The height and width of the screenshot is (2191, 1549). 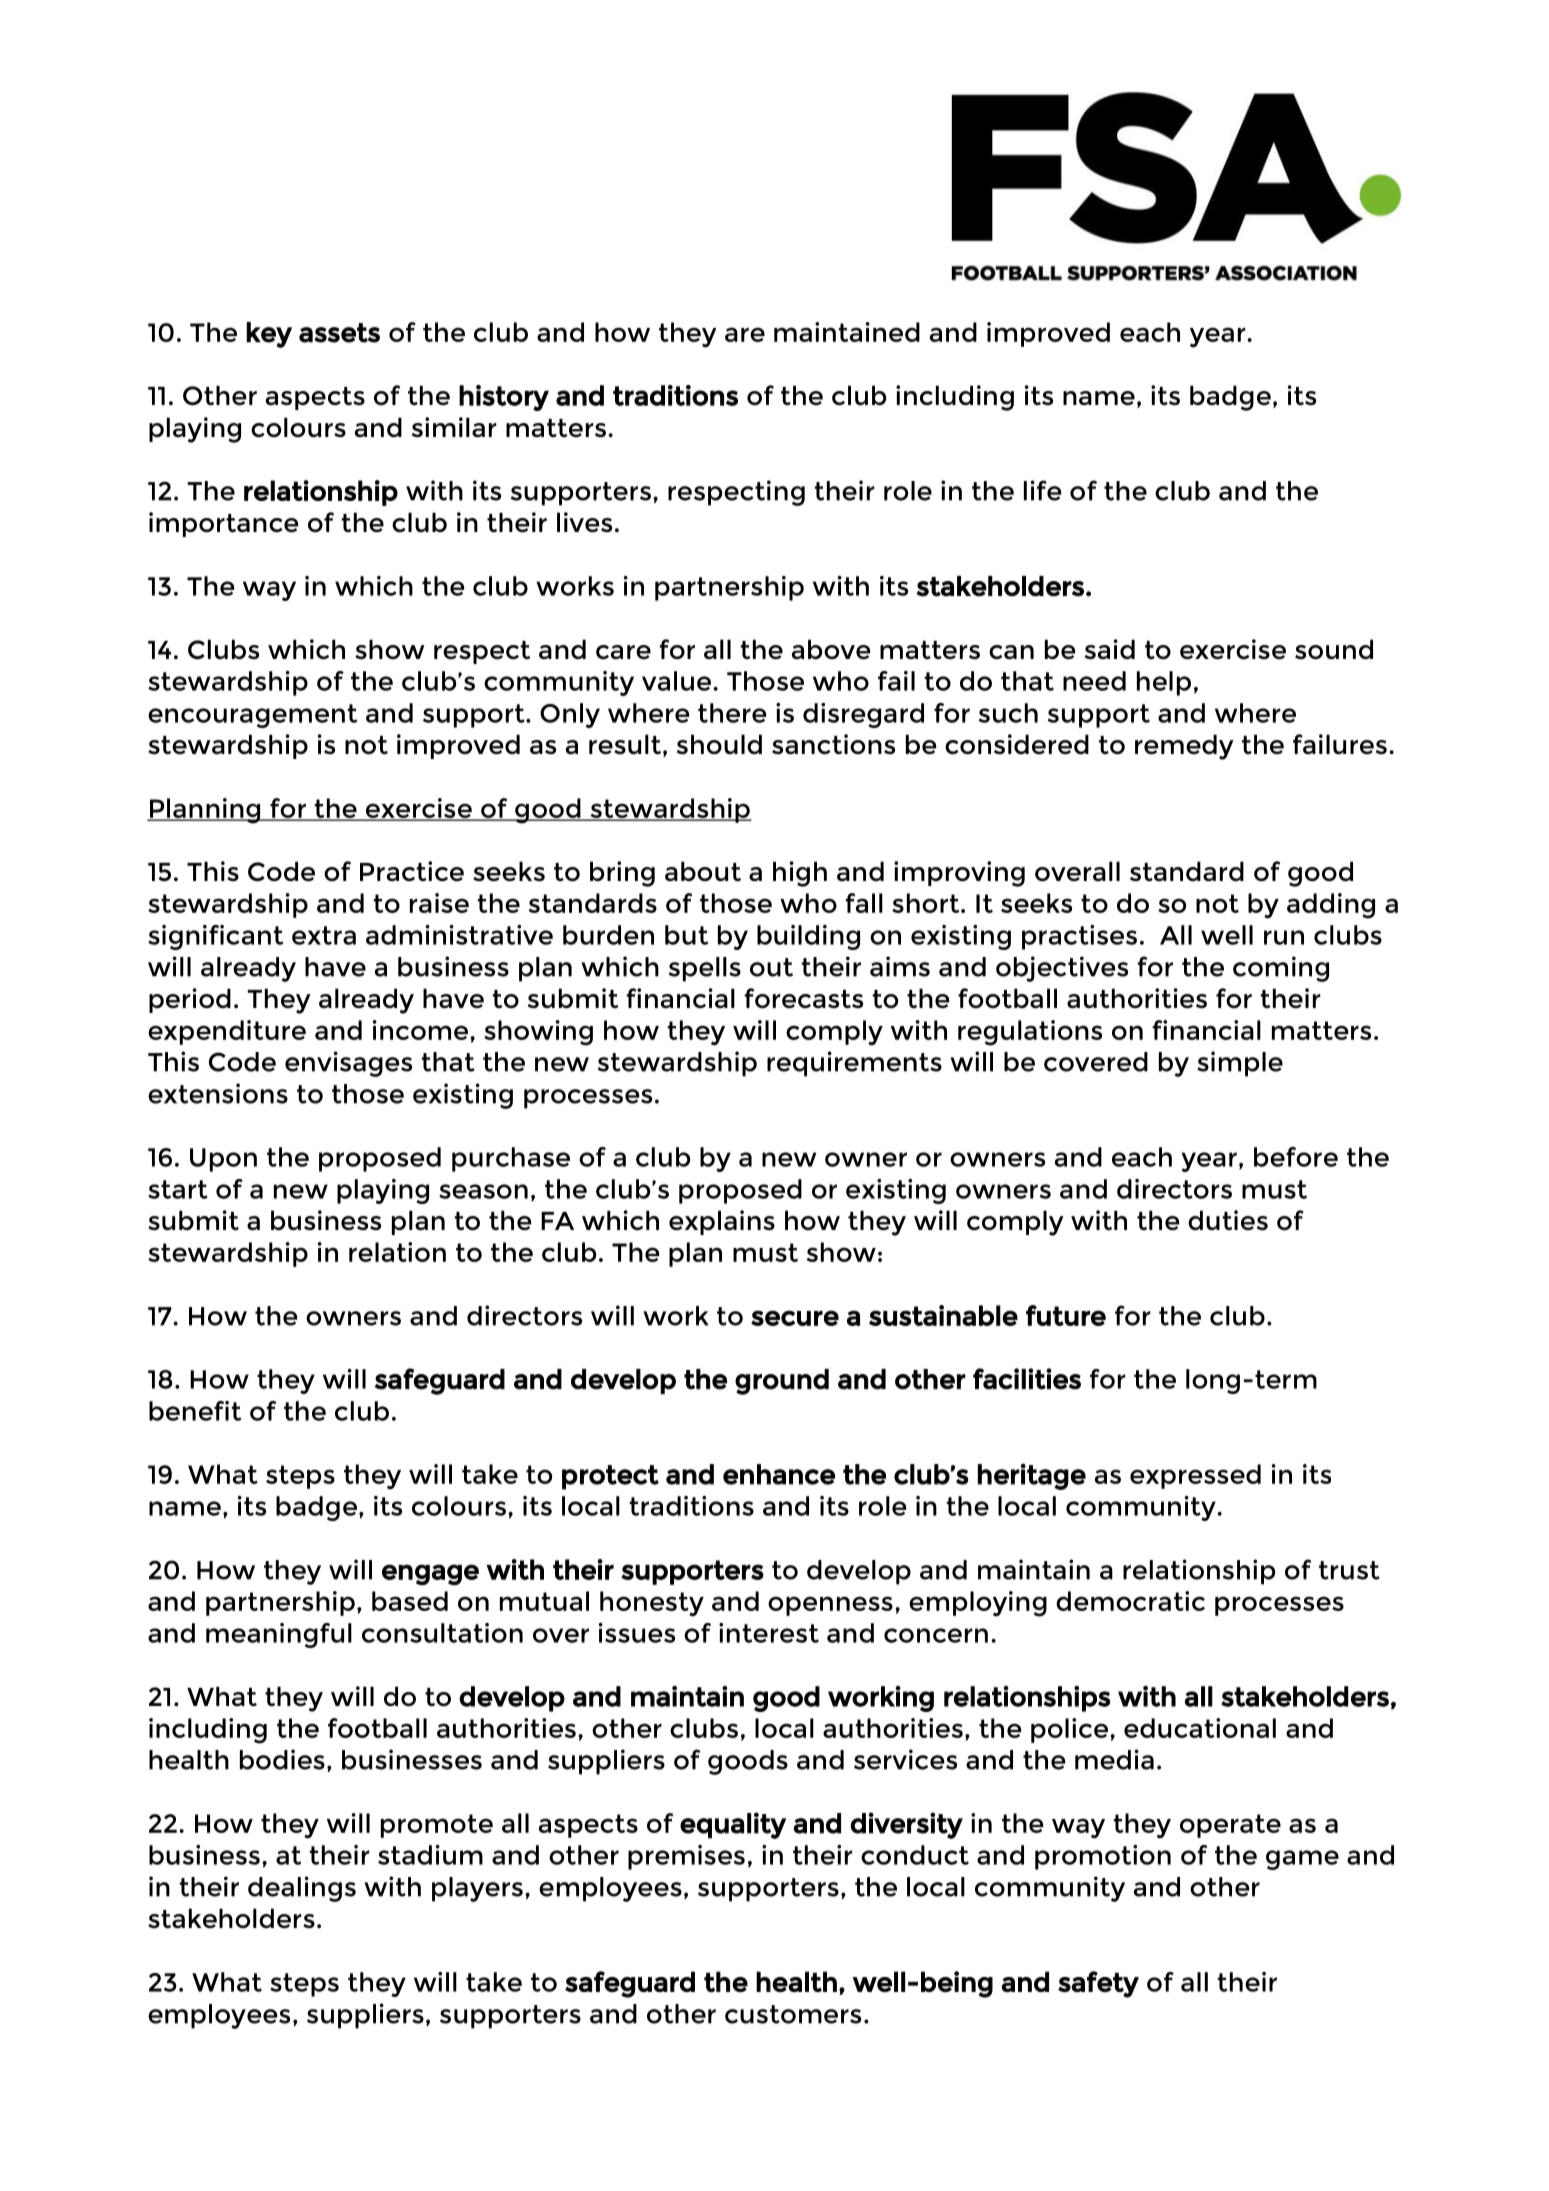 I want to click on assets, so click(x=339, y=333).
